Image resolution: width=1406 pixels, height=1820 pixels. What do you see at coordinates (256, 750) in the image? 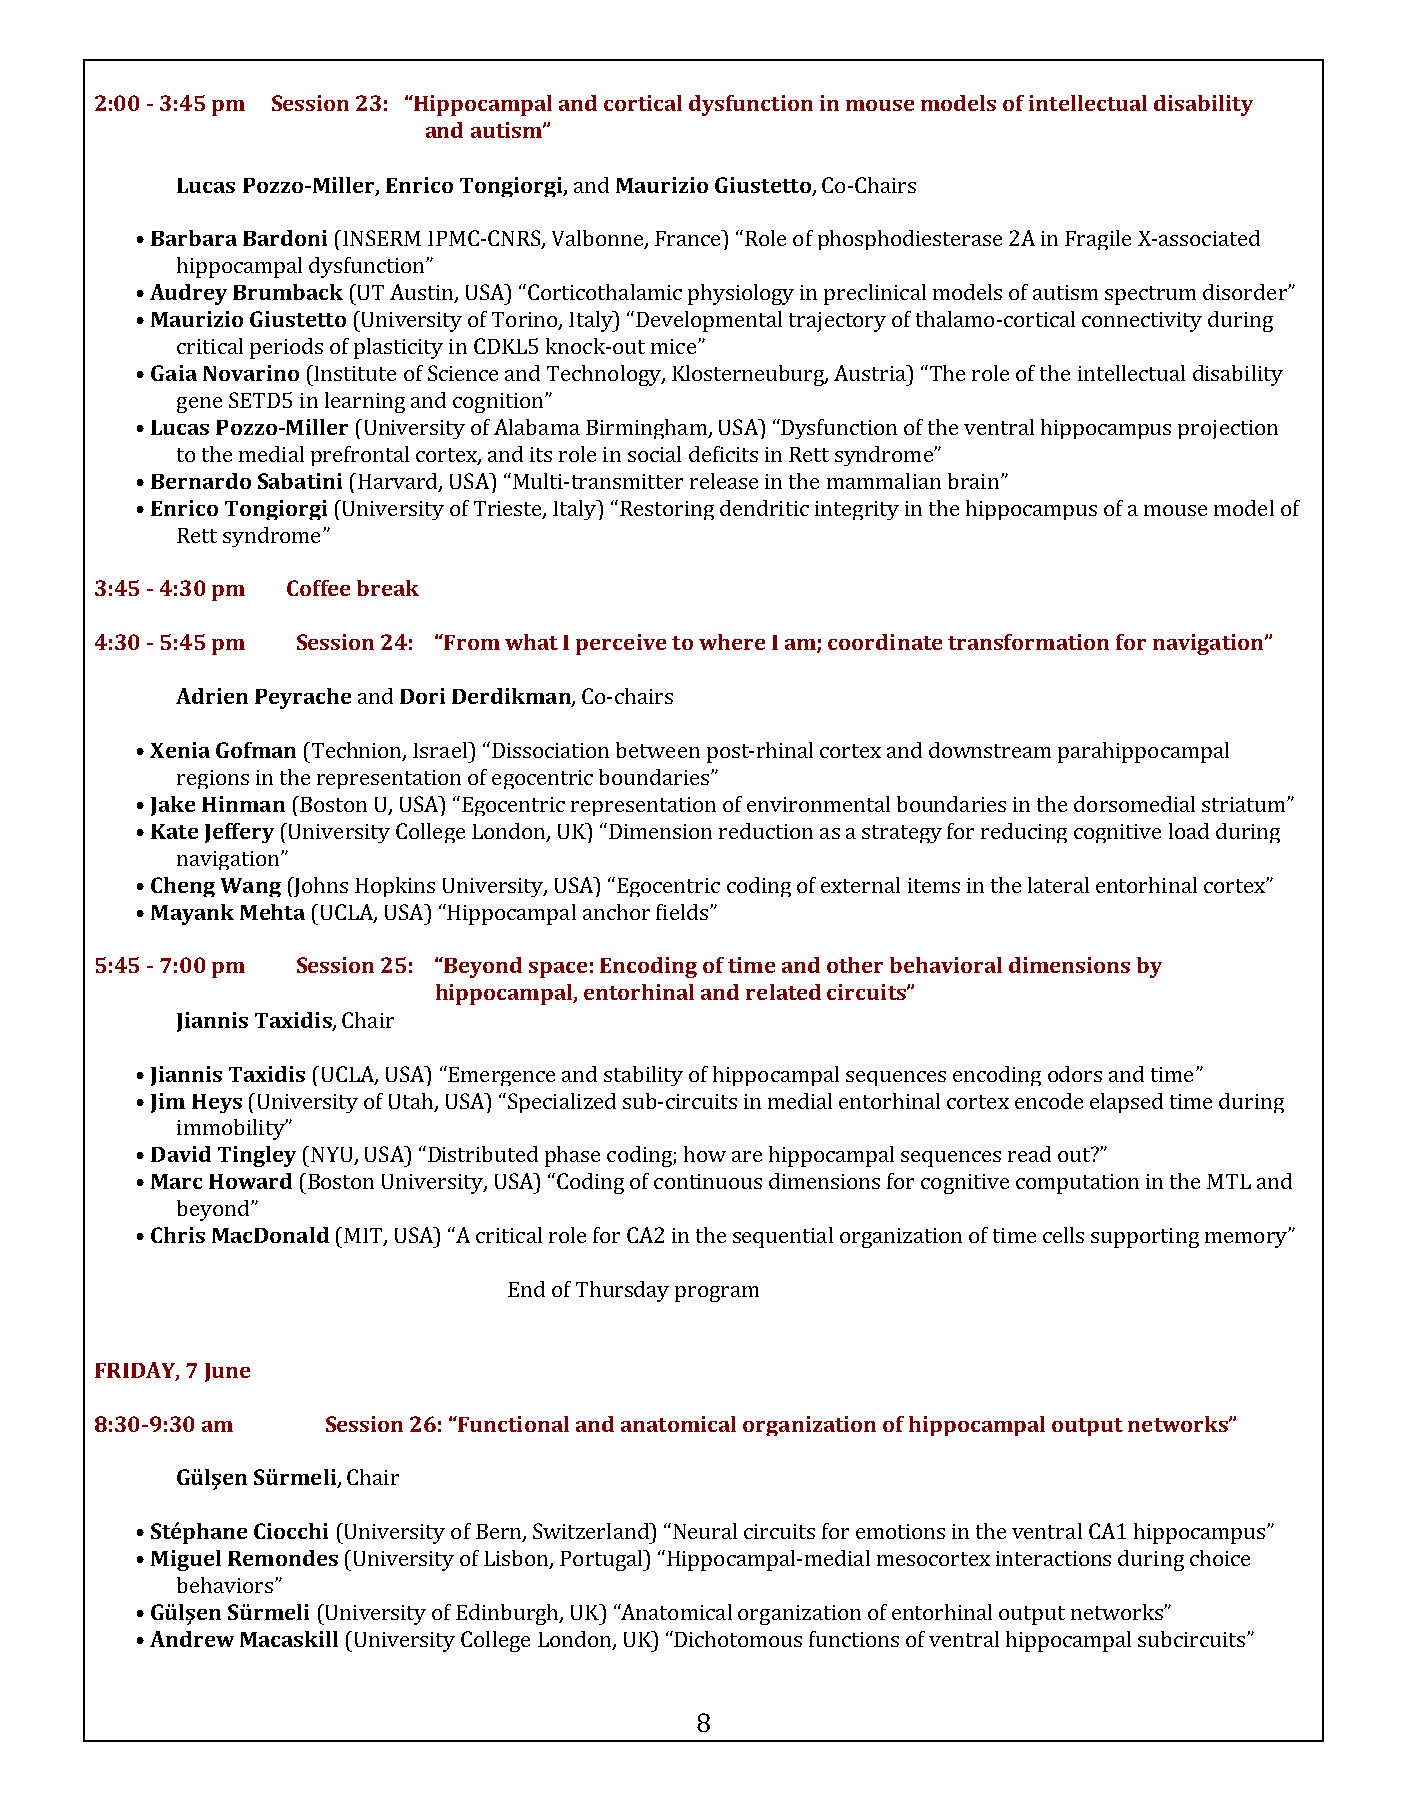
I see `Gofman` at bounding box center [256, 750].
